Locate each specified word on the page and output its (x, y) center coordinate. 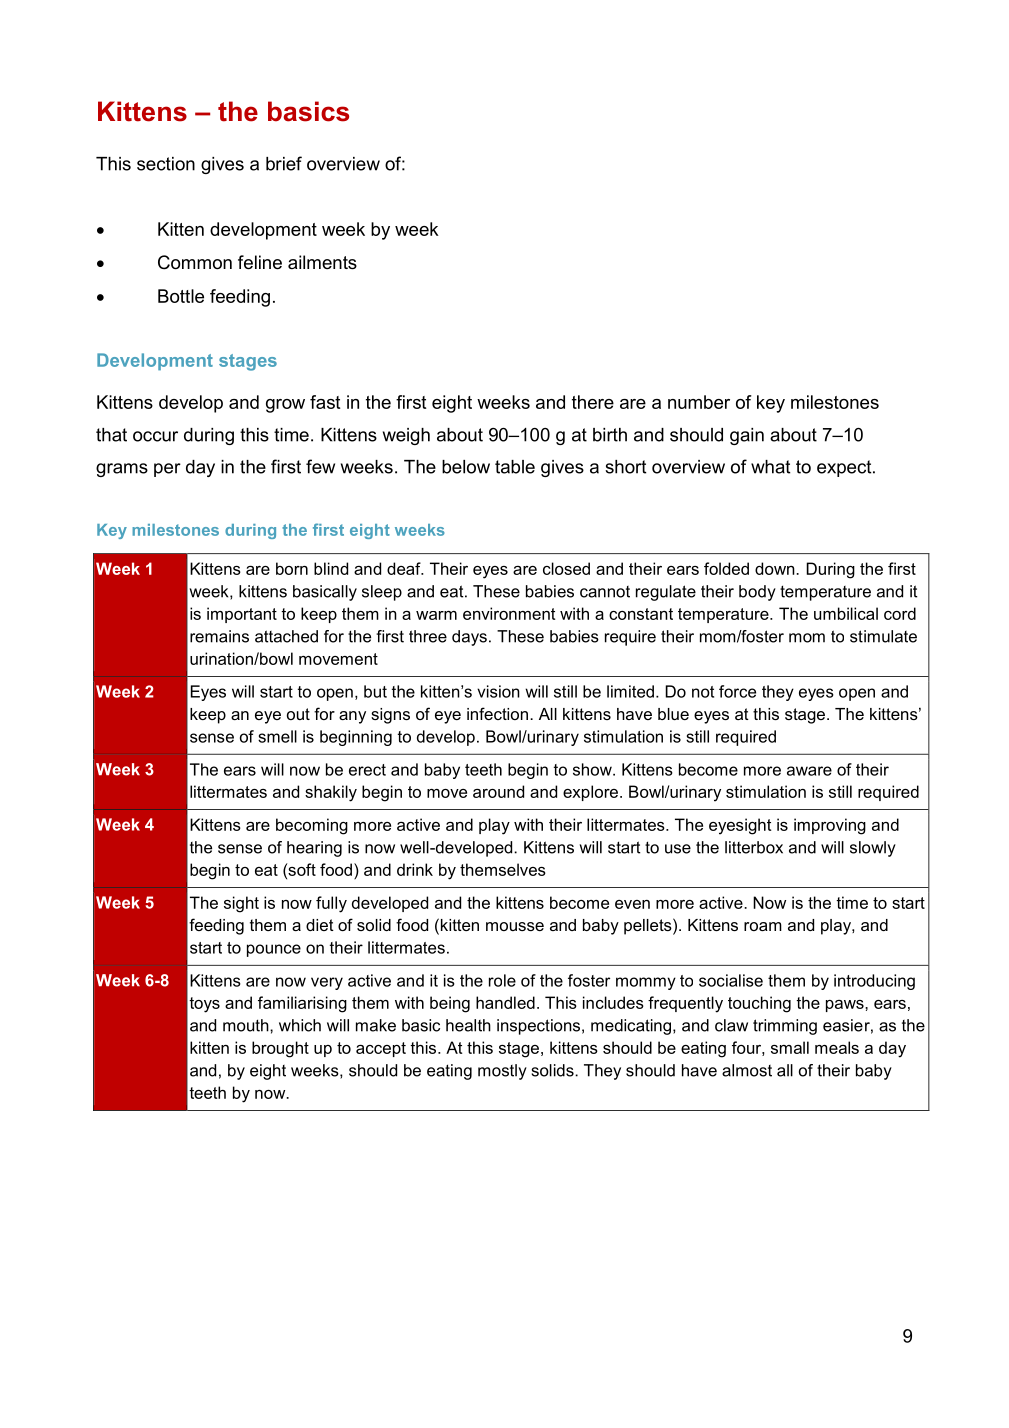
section (166, 164)
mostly (502, 1072)
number (699, 402)
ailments (322, 262)
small (790, 1047)
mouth (247, 1025)
